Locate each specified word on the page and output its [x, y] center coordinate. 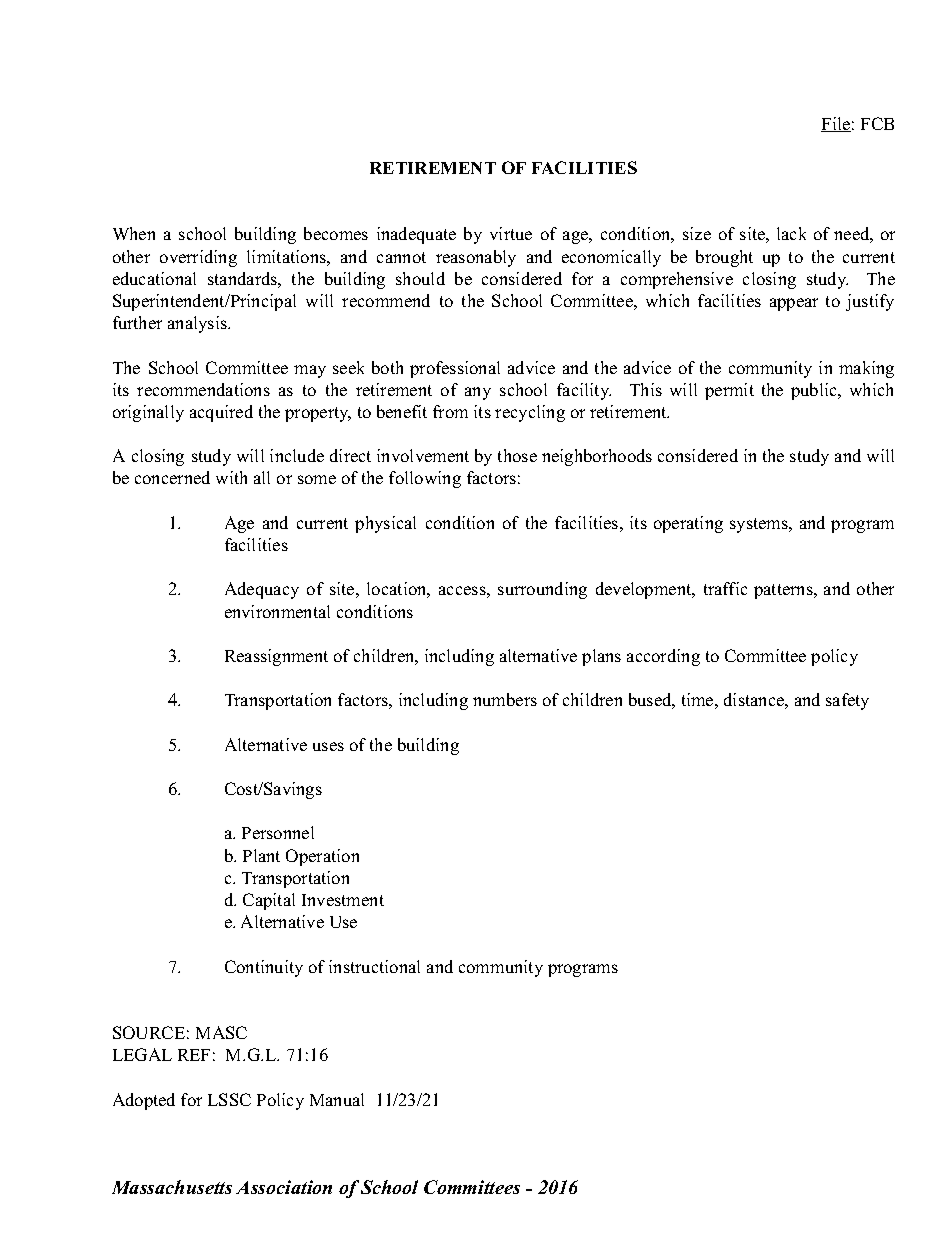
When [134, 233]
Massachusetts [172, 1187]
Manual [337, 1099]
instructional [374, 966]
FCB [877, 123]
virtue [511, 233]
